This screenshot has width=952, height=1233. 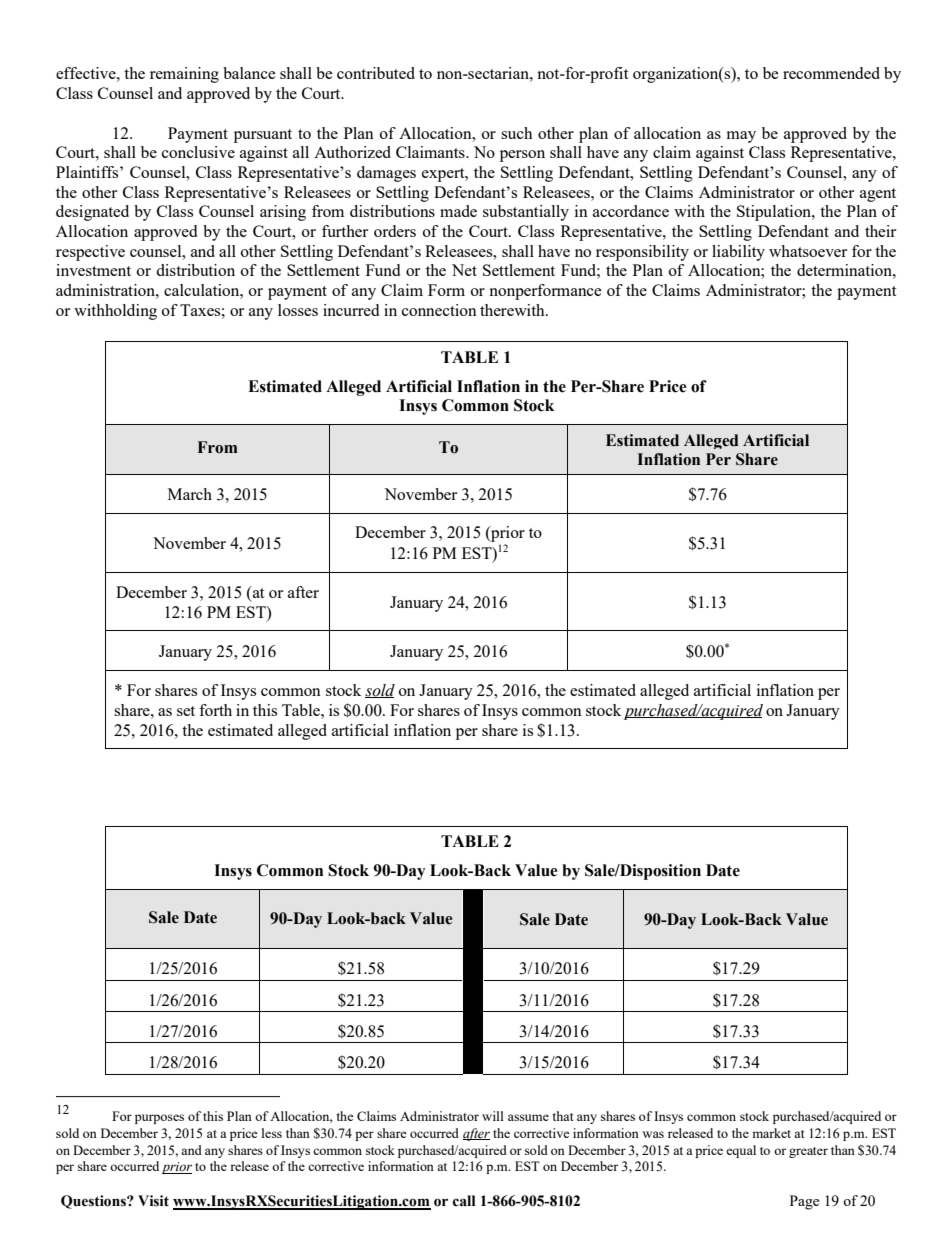 I want to click on such, so click(x=517, y=133).
